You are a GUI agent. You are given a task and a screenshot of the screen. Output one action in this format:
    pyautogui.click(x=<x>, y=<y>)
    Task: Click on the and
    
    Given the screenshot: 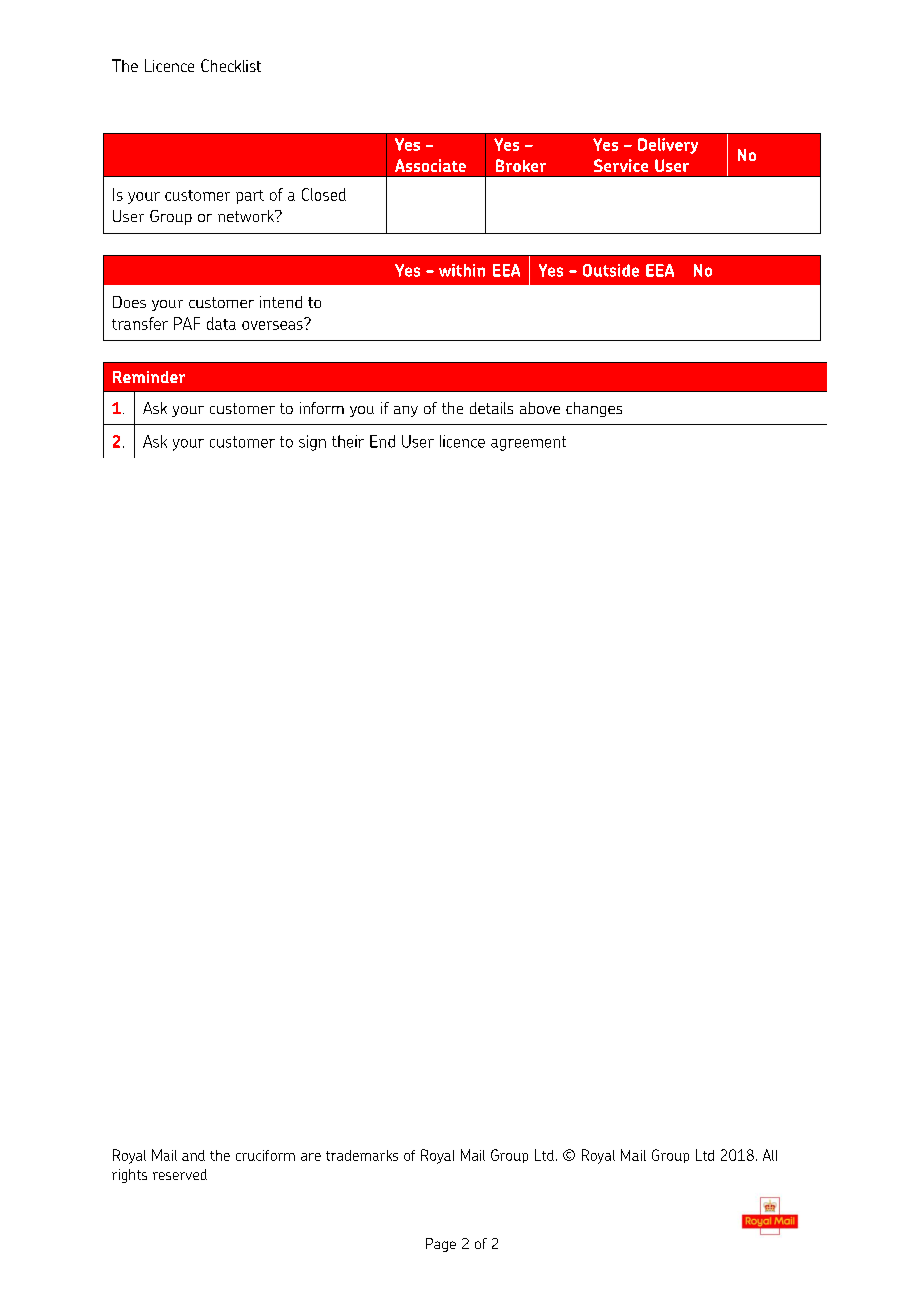 What is the action you would take?
    pyautogui.click(x=193, y=1155)
